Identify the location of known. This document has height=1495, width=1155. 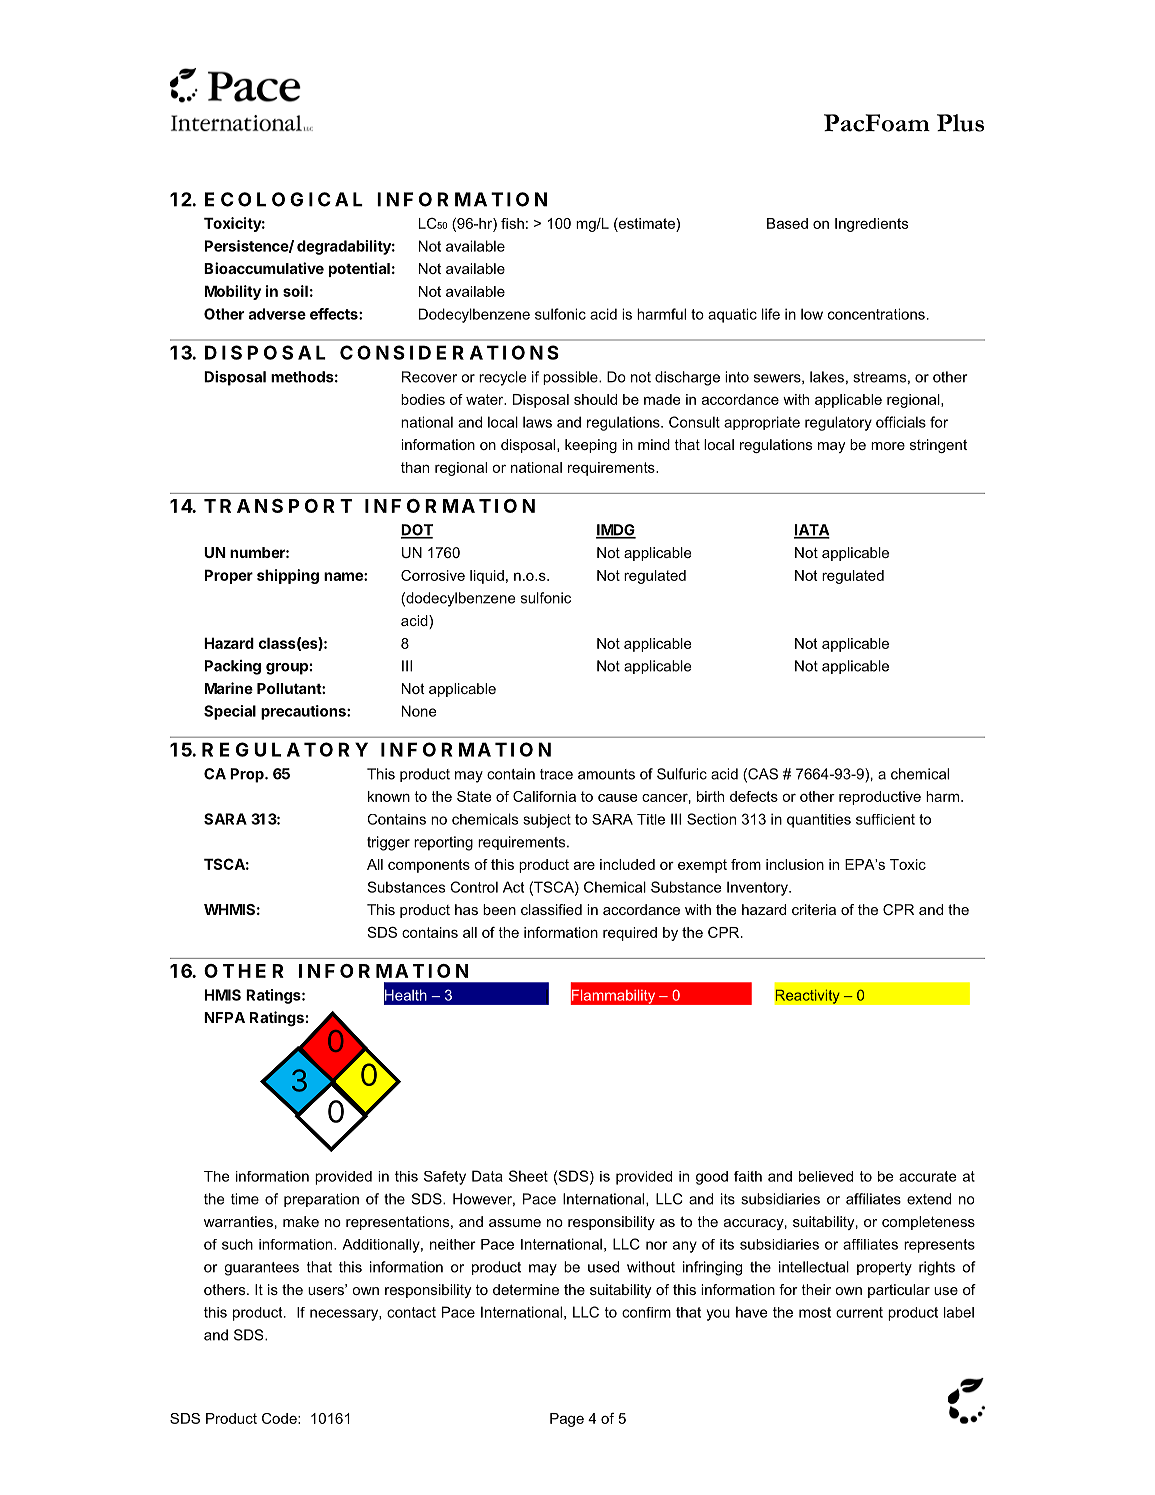
(389, 796).
